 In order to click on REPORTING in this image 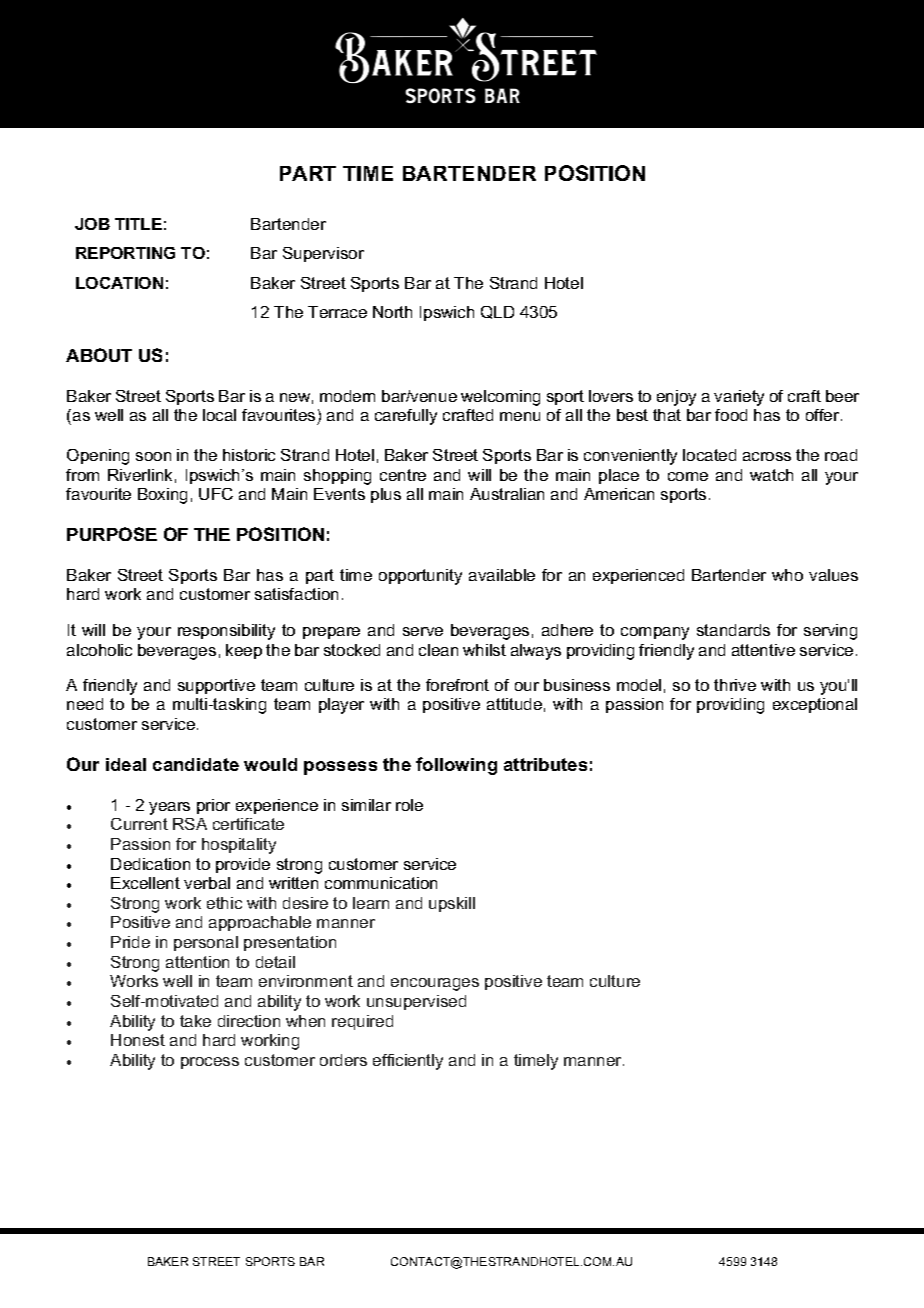, I will do `click(125, 253)`.
